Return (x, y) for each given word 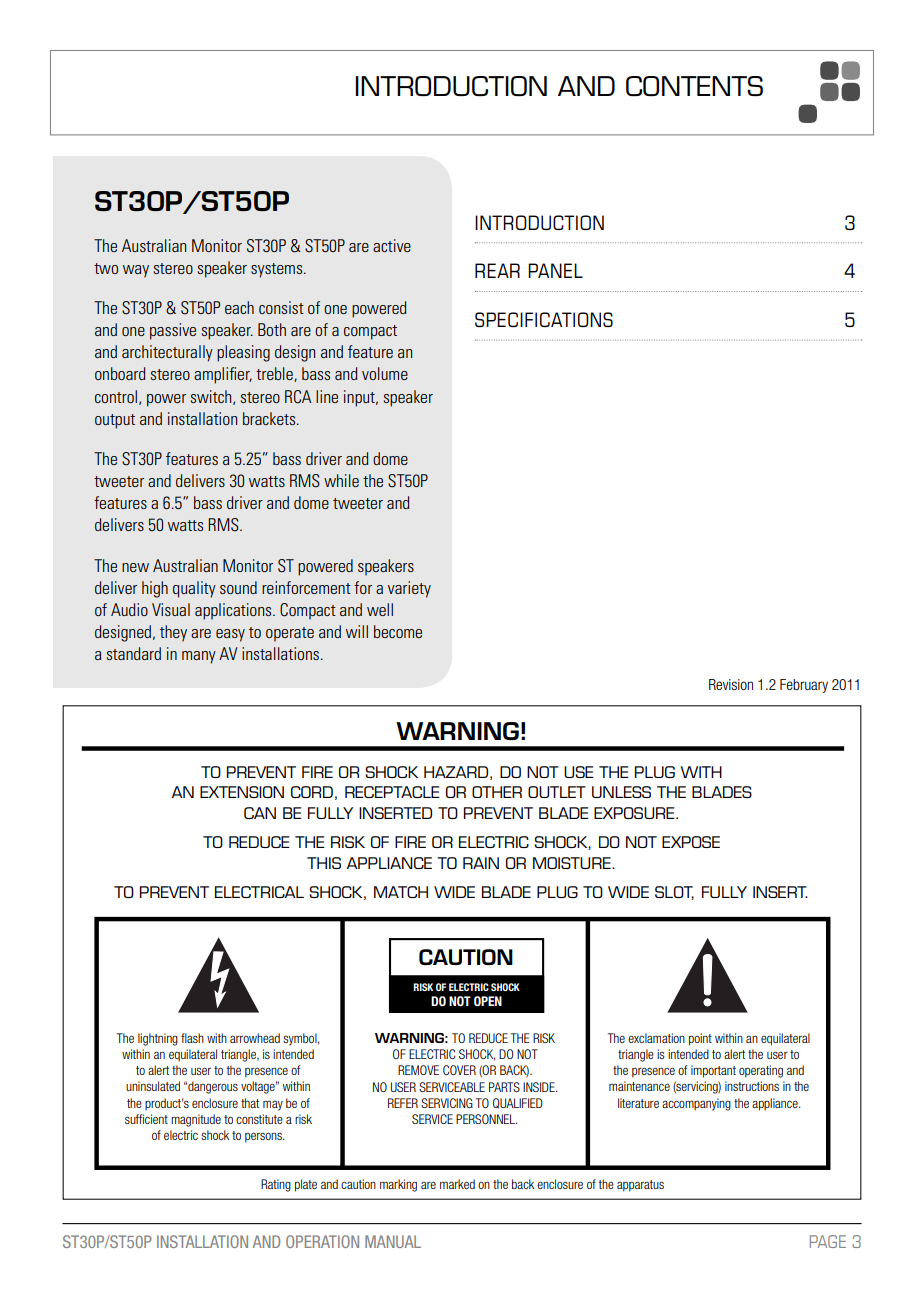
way (136, 271)
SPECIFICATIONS (544, 319)
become (398, 631)
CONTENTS (694, 86)
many (199, 657)
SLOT (674, 893)
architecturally (167, 353)
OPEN (488, 1001)
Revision (731, 684)
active (392, 245)
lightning (158, 1039)
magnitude (196, 1120)
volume (385, 373)
